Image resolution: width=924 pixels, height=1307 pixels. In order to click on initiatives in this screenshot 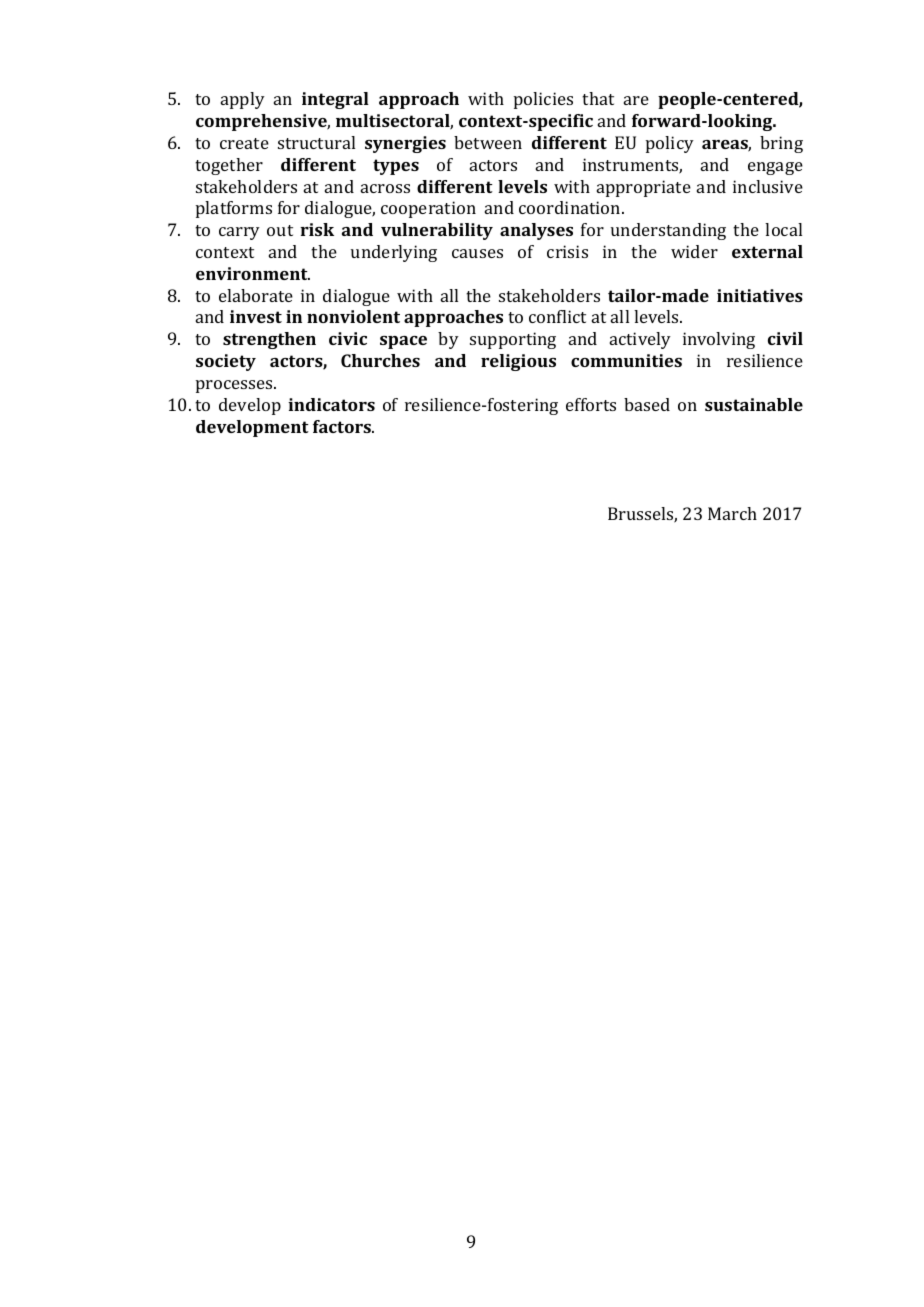, I will do `click(760, 295)`.
